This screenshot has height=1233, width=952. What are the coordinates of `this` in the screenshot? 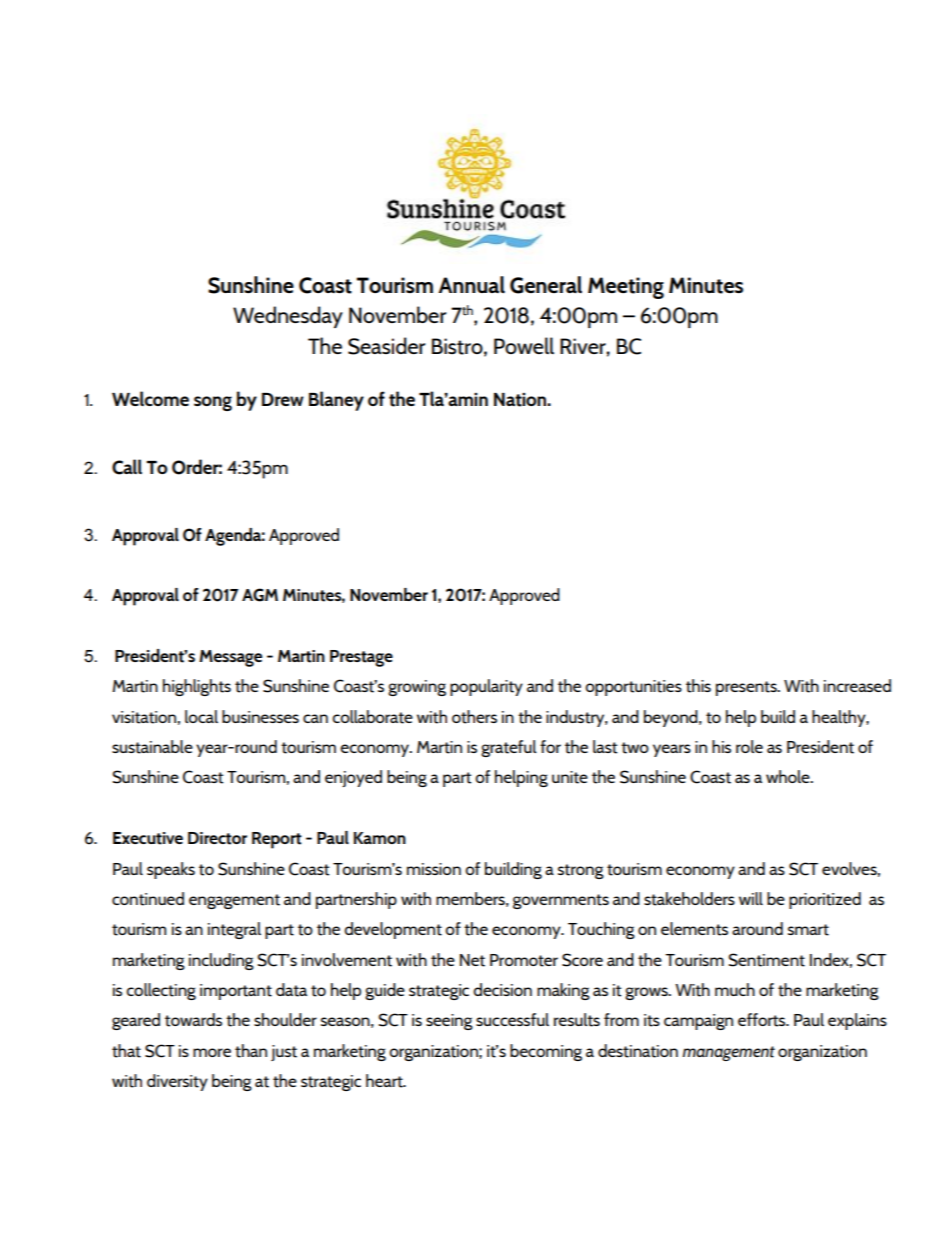 It's located at (698, 686).
